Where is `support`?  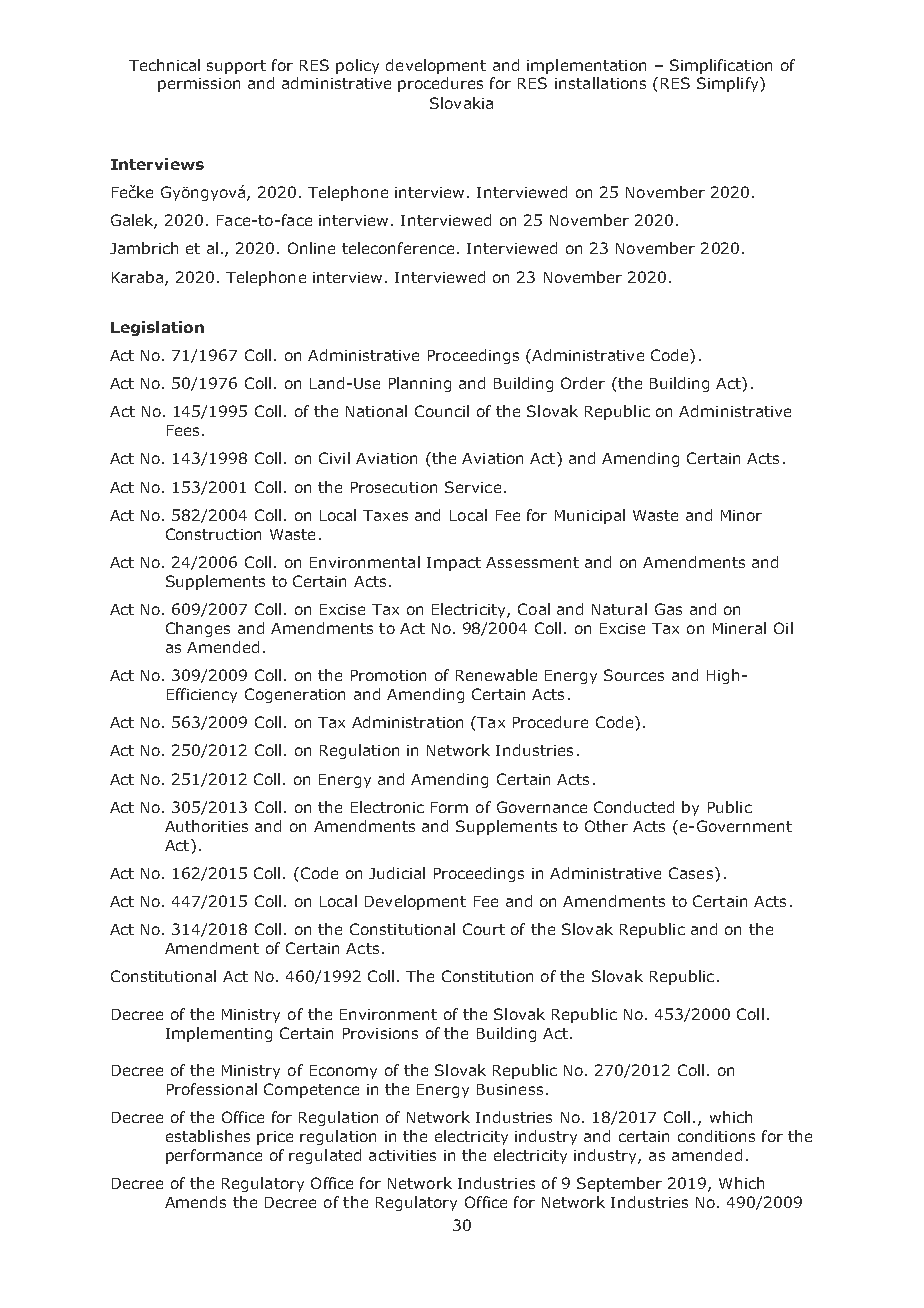
support is located at coordinates (236, 67).
